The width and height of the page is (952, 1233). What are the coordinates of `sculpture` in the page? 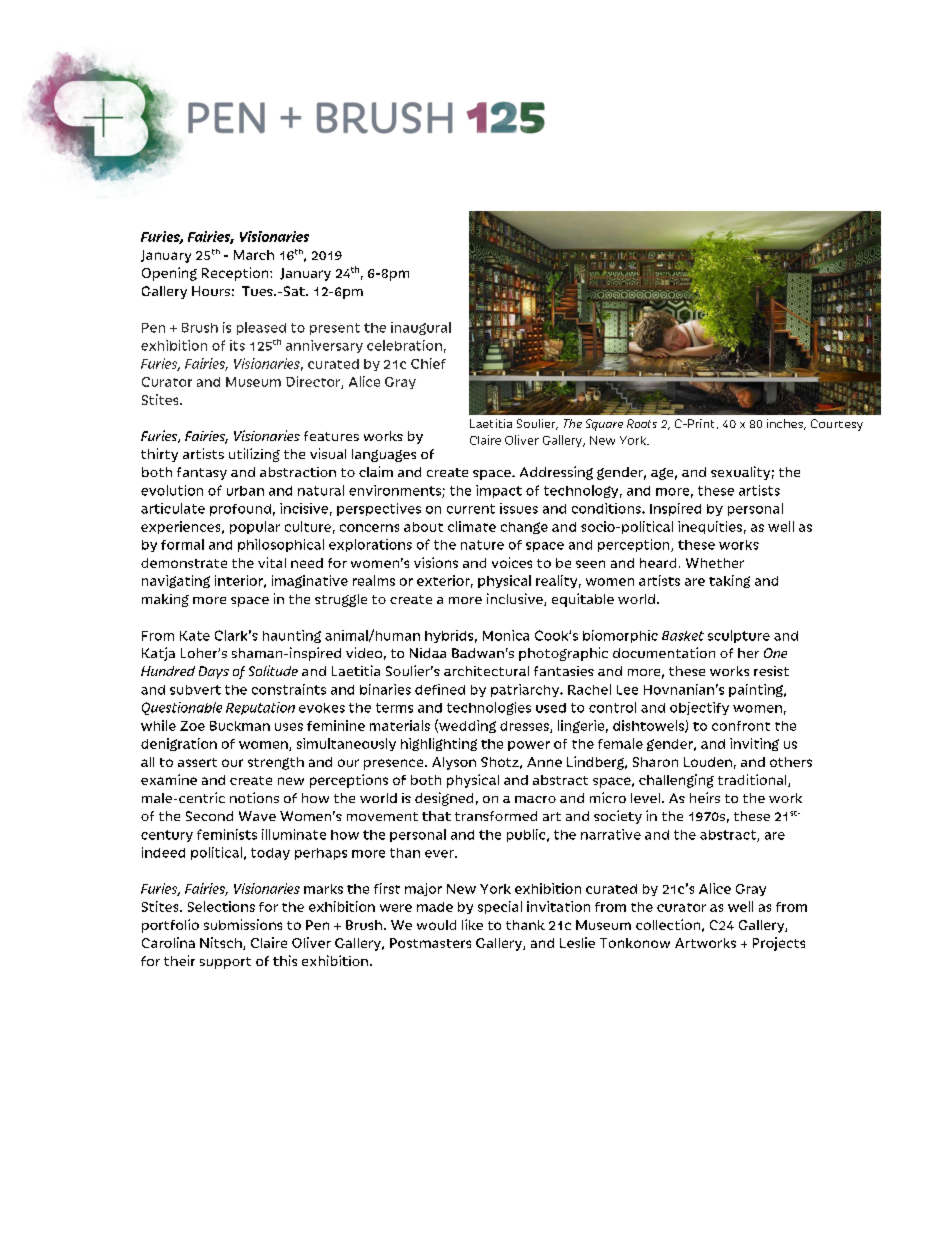 It's located at (739, 636).
